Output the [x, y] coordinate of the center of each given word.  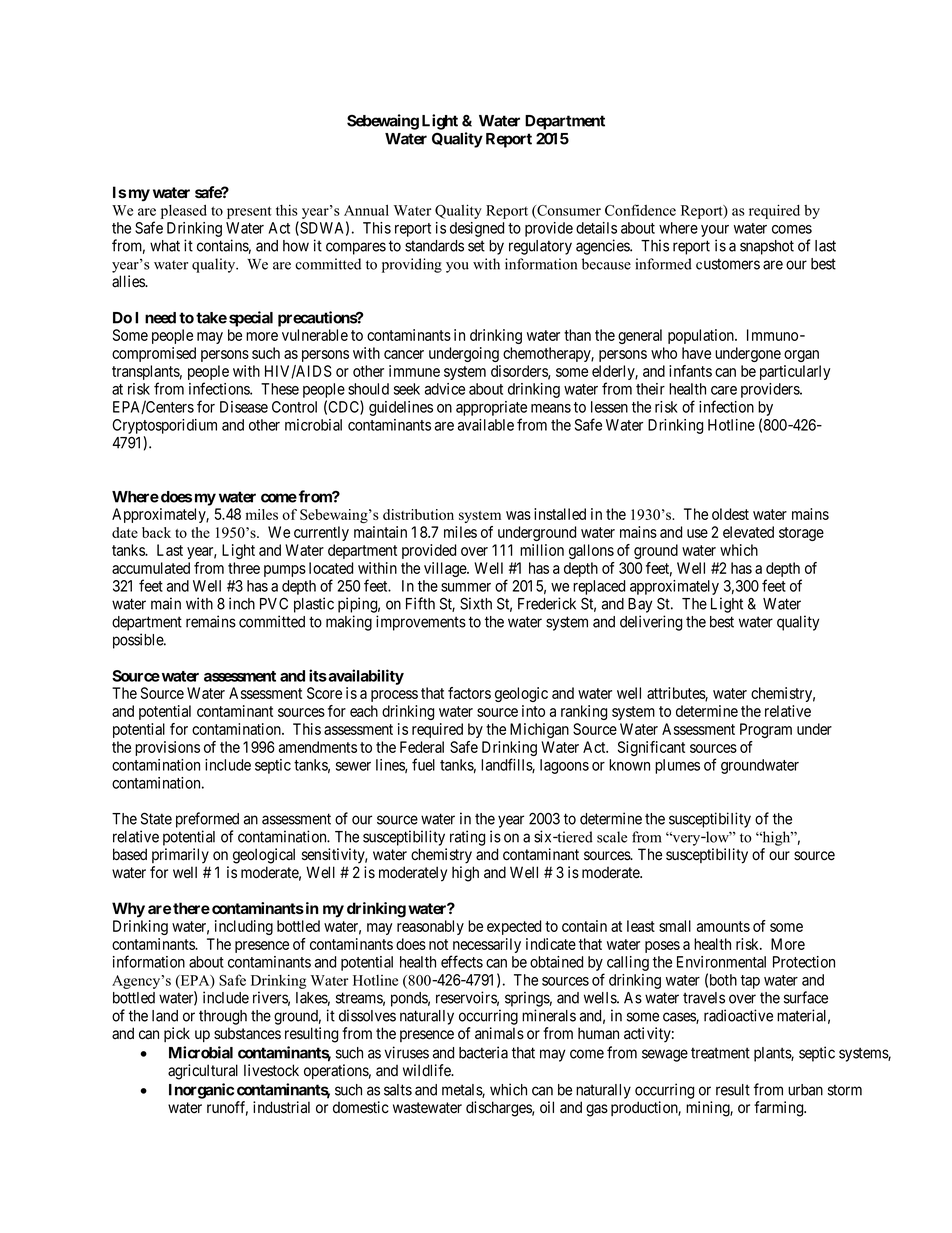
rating [467, 838]
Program [766, 730]
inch [242, 603]
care [724, 390]
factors [469, 693]
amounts [723, 926]
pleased [184, 212]
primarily [180, 855]
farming [780, 1109]
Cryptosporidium [164, 426]
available [486, 425]
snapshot [767, 247]
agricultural [203, 1072]
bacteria [483, 1052]
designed [477, 229]
